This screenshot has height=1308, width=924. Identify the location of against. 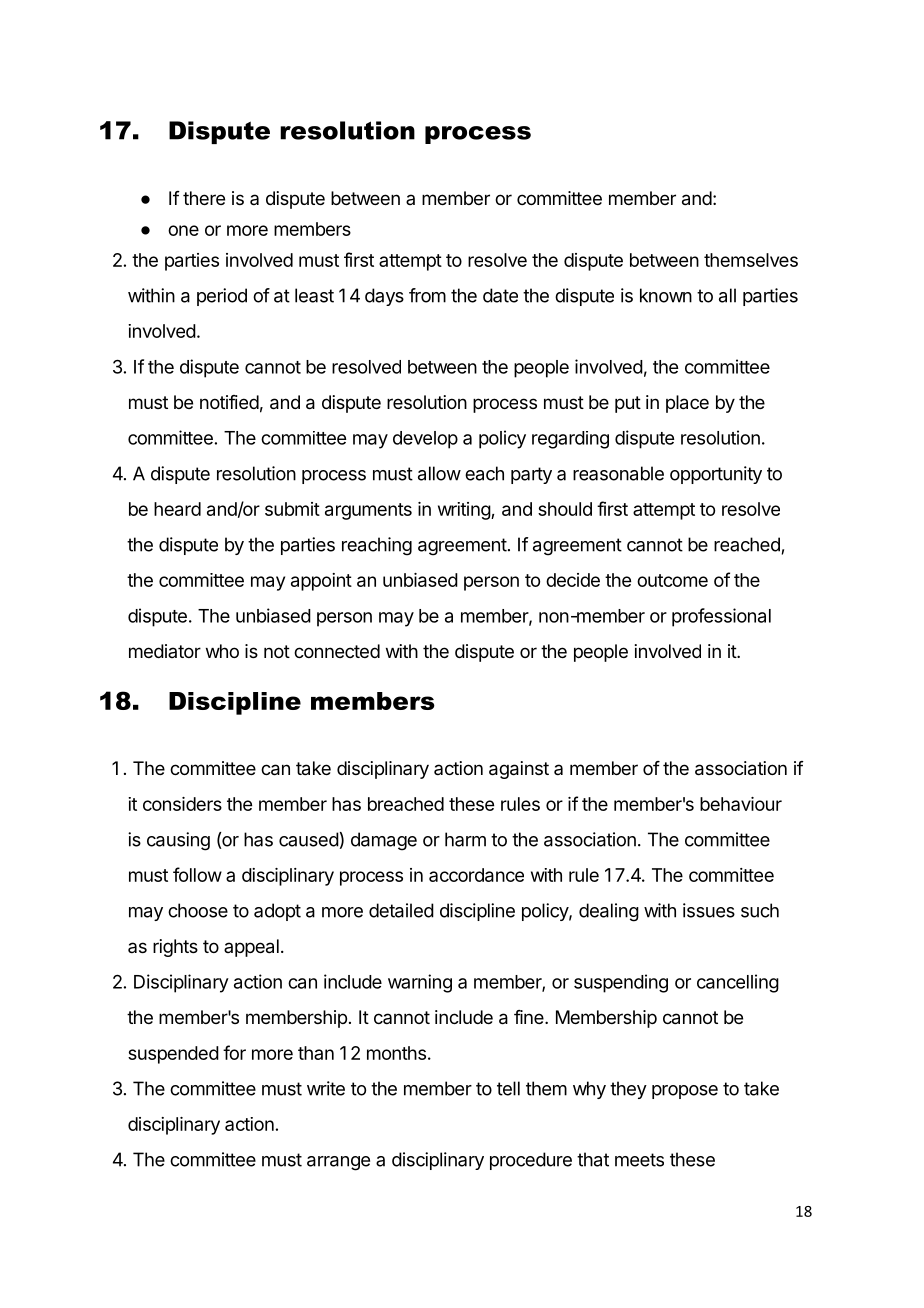
(519, 770).
